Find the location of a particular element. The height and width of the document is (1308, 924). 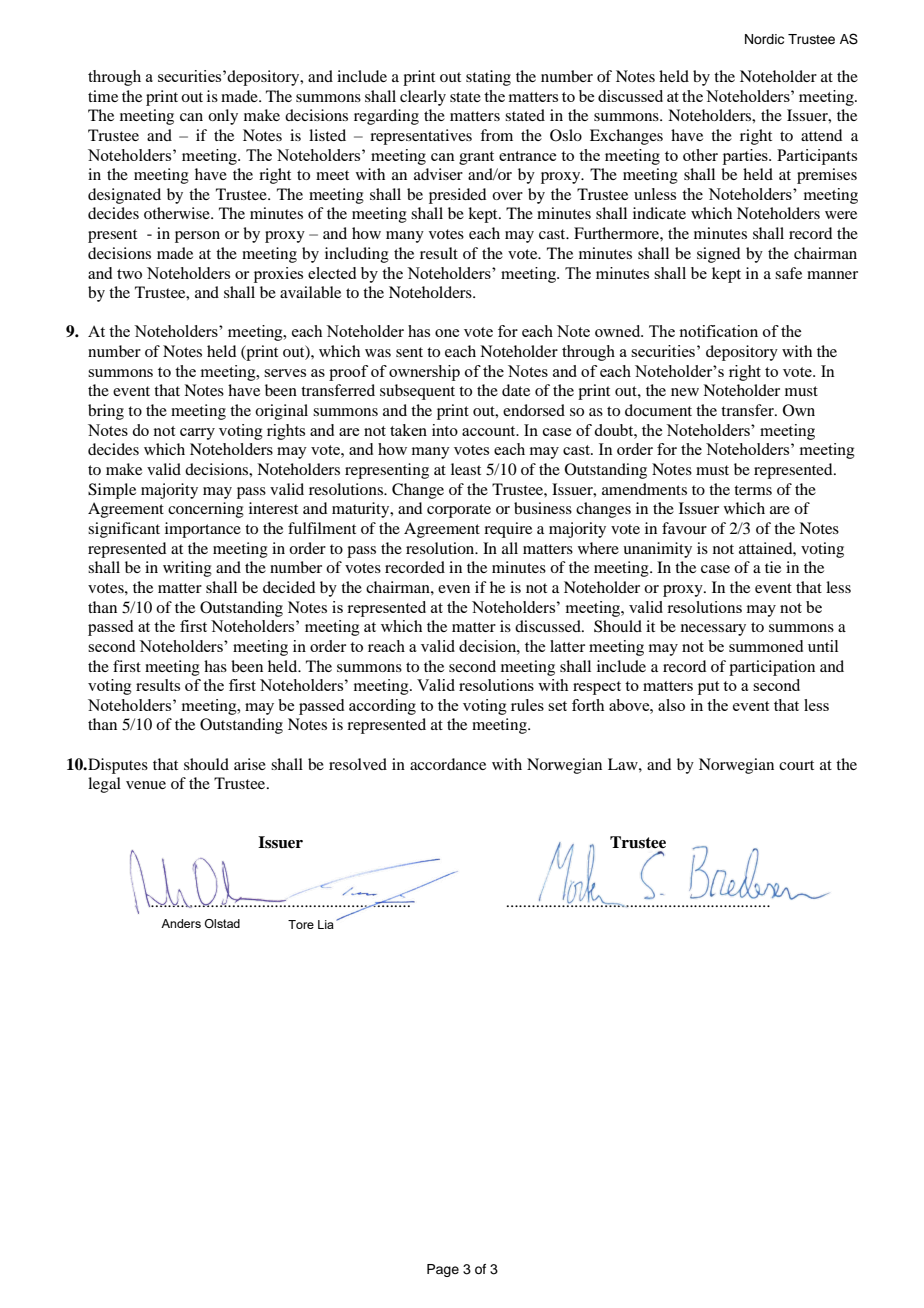

court is located at coordinates (796, 765).
